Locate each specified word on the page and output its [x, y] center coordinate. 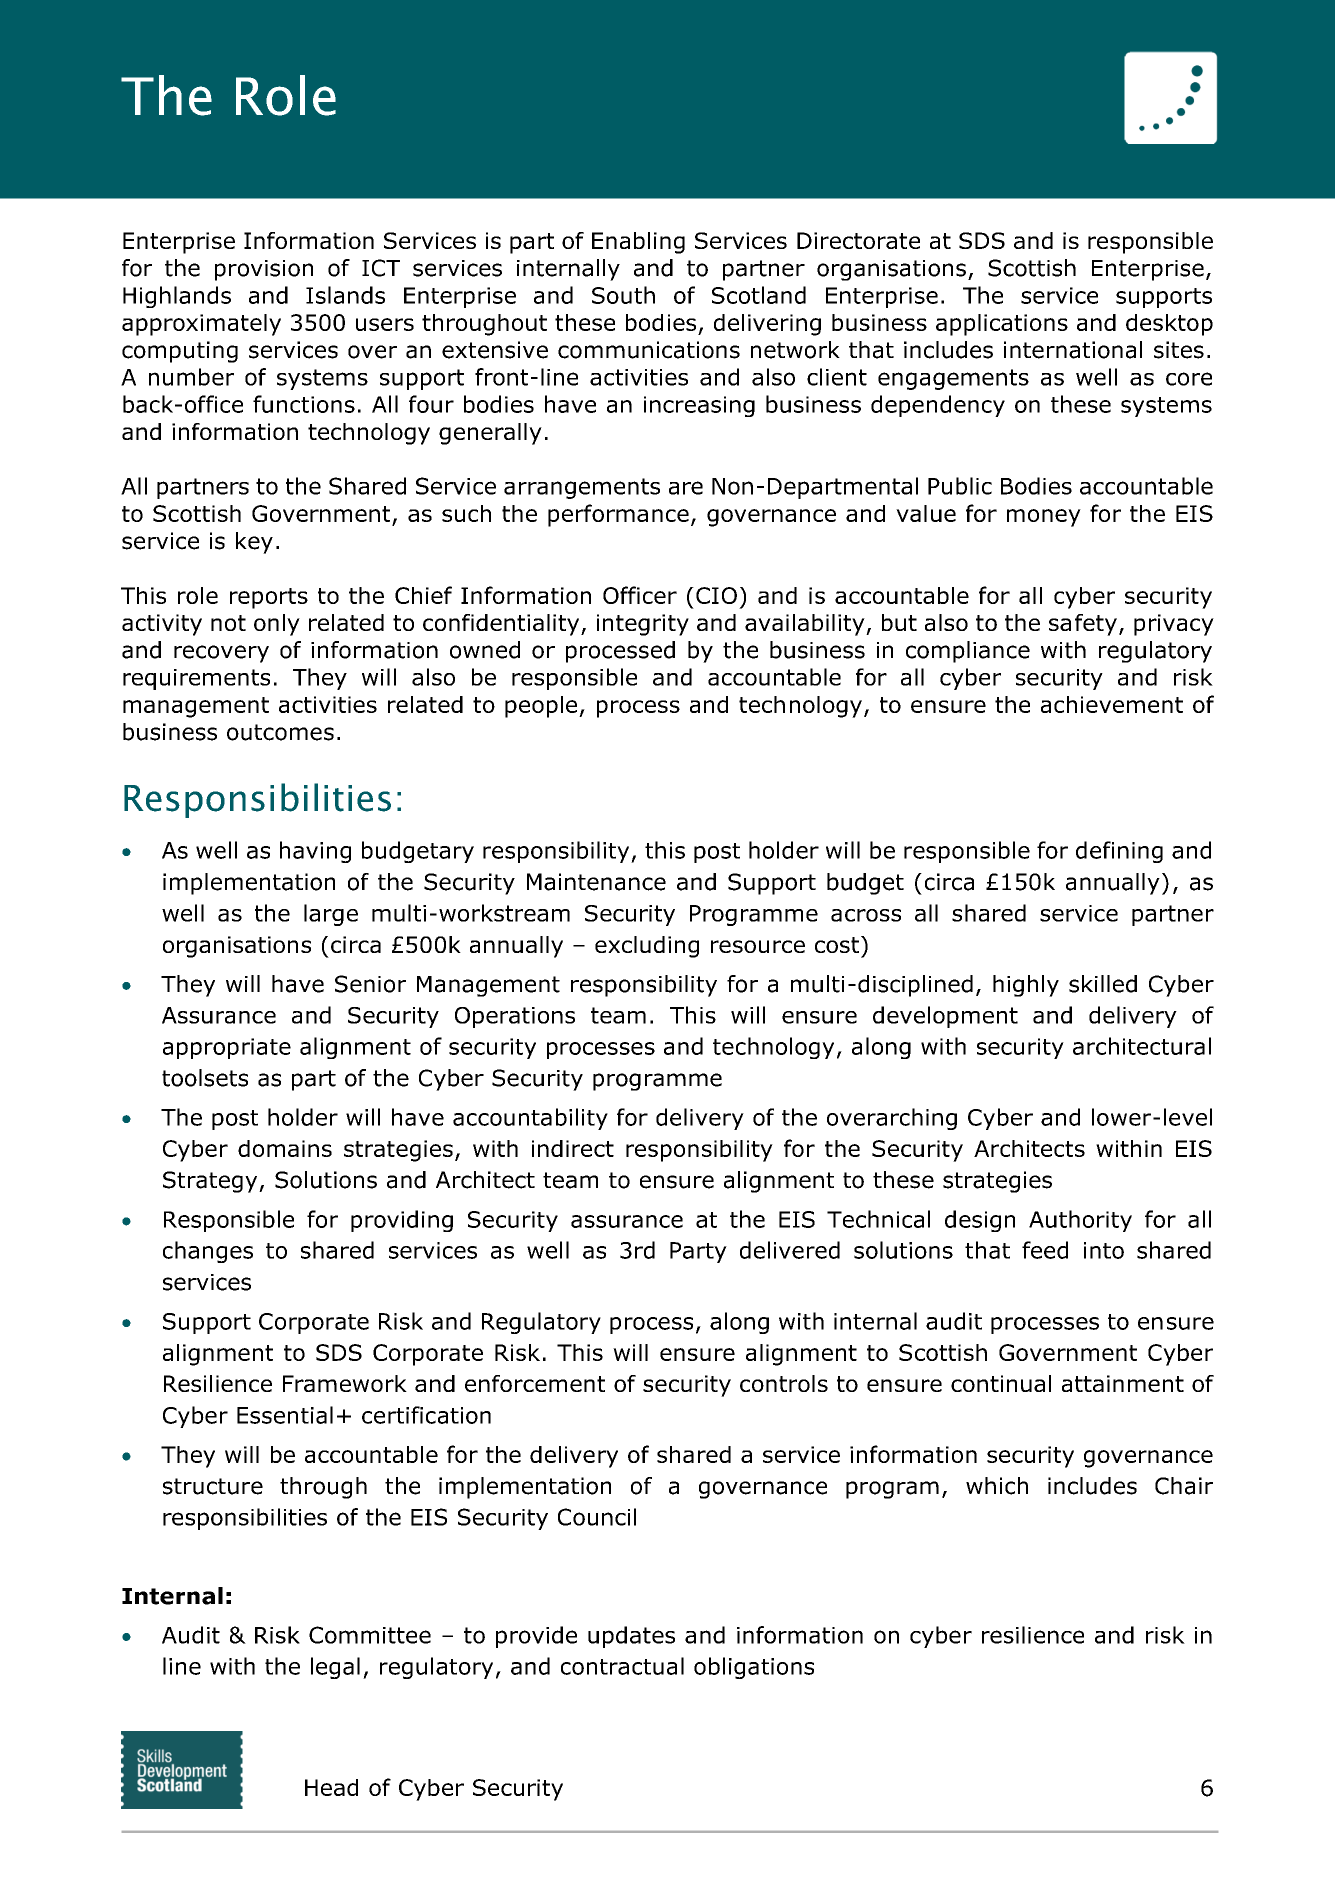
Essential [285, 1415]
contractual [622, 1666]
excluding [647, 947]
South [623, 295]
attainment [1123, 1383]
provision [264, 270]
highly [1026, 986]
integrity [643, 625]
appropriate [227, 1048]
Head [331, 1787]
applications [1002, 325]
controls [784, 1383]
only [277, 625]
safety [1083, 625]
